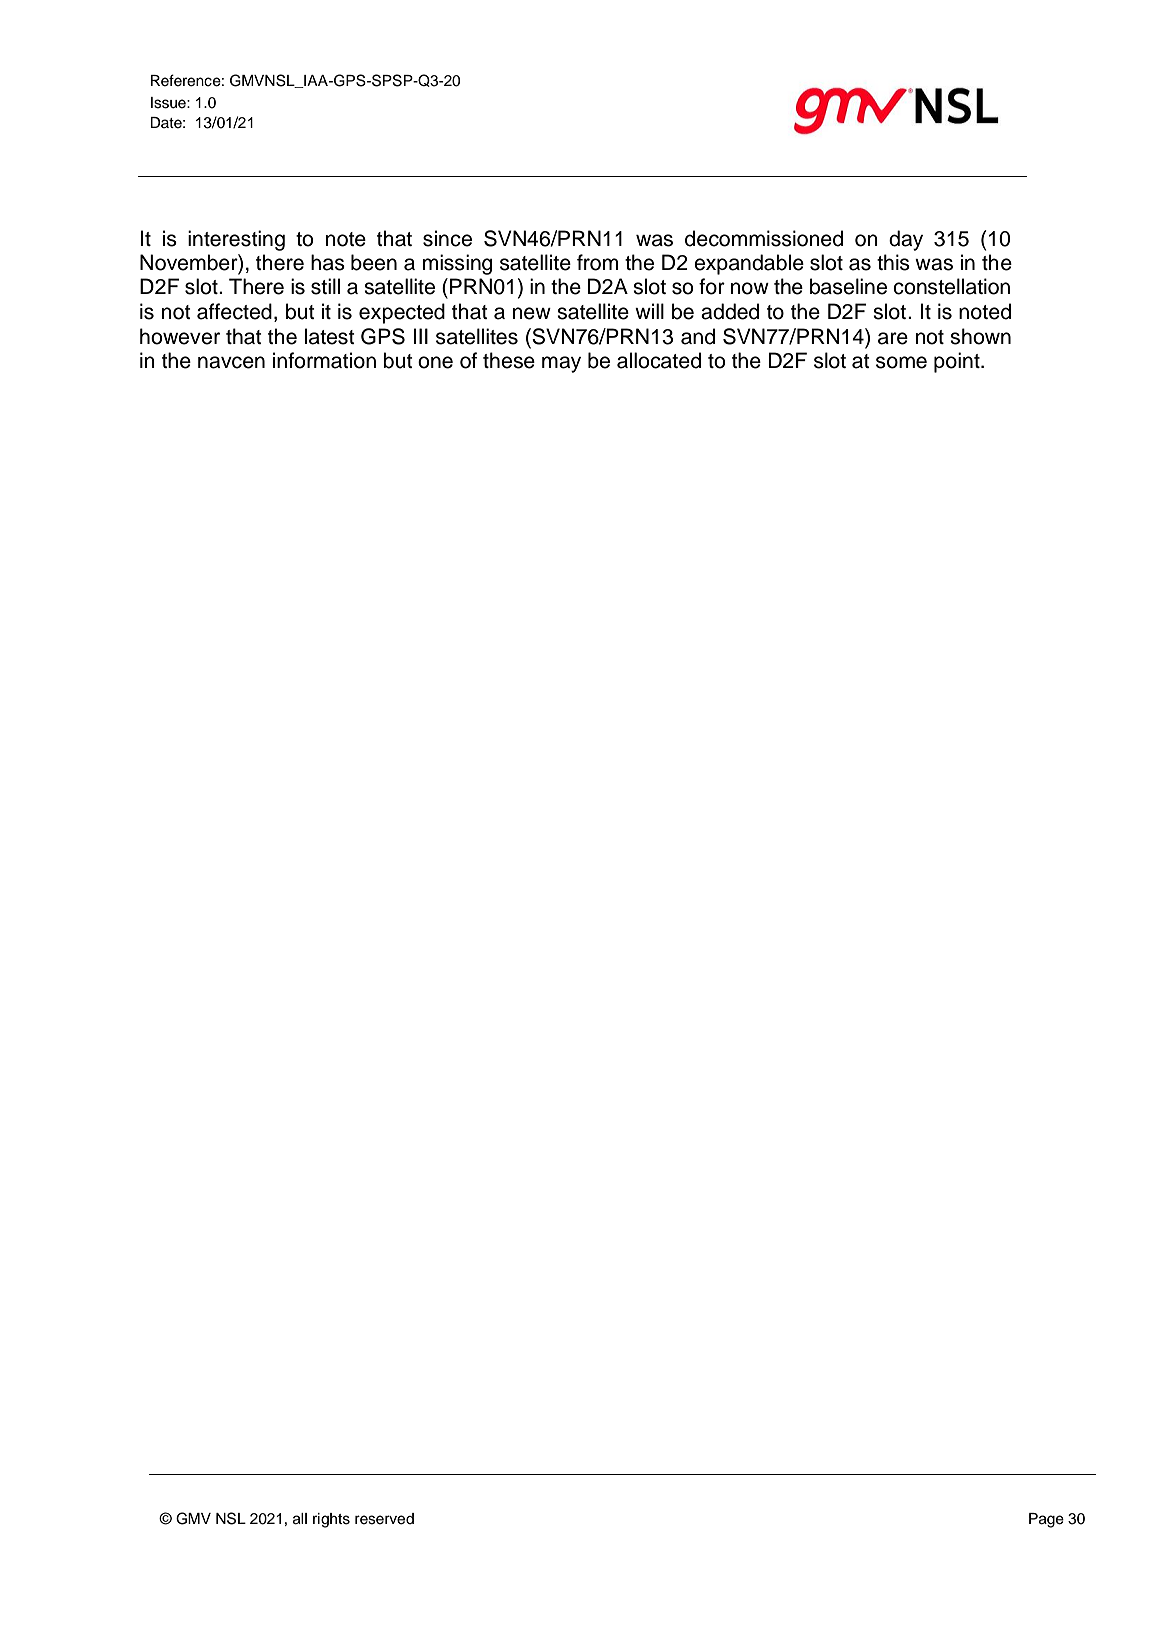 Image resolution: width=1151 pixels, height=1628 pixels. Describe the element at coordinates (324, 360) in the screenshot. I see `information` at that location.
